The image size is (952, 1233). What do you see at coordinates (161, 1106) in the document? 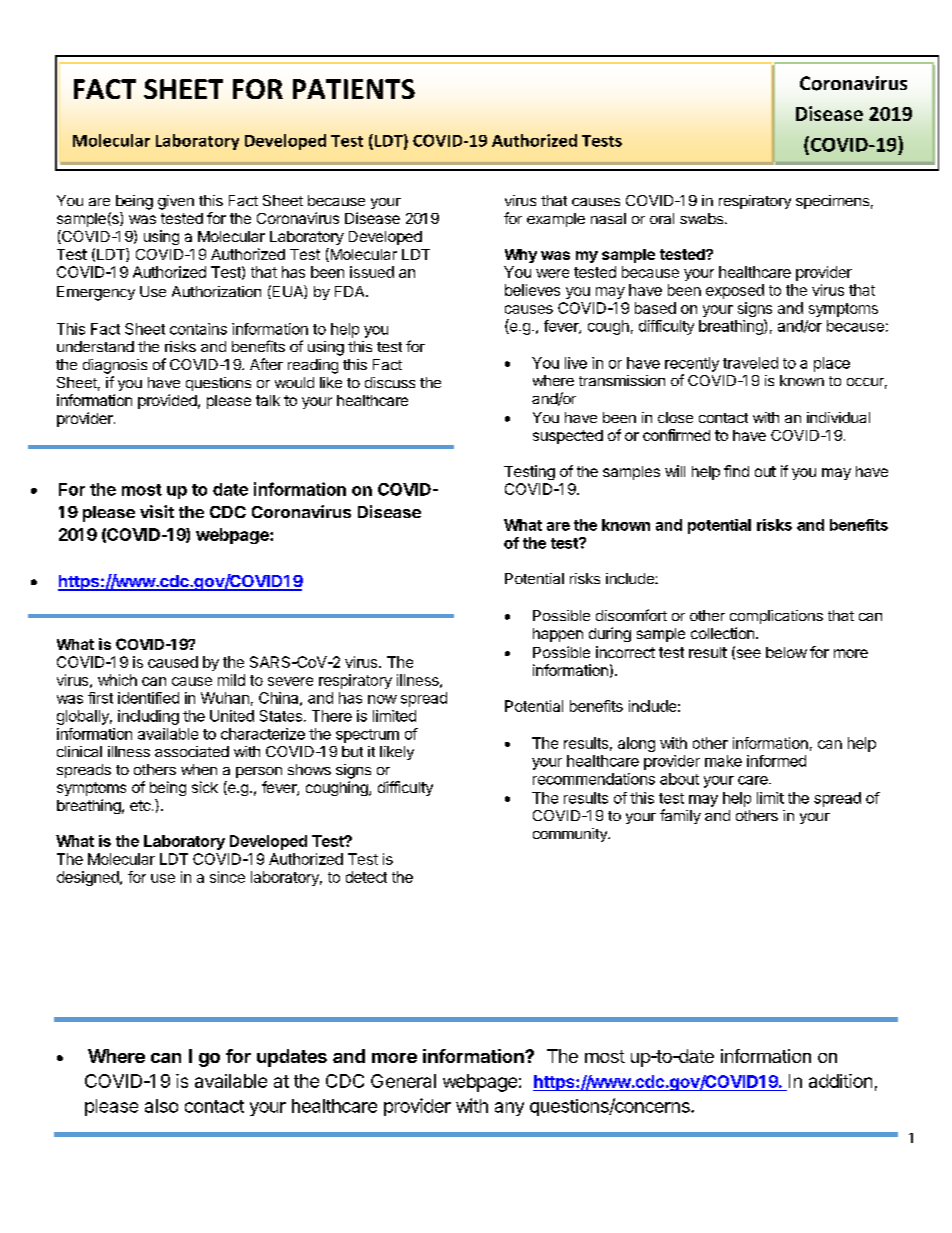
I see `also` at bounding box center [161, 1106].
